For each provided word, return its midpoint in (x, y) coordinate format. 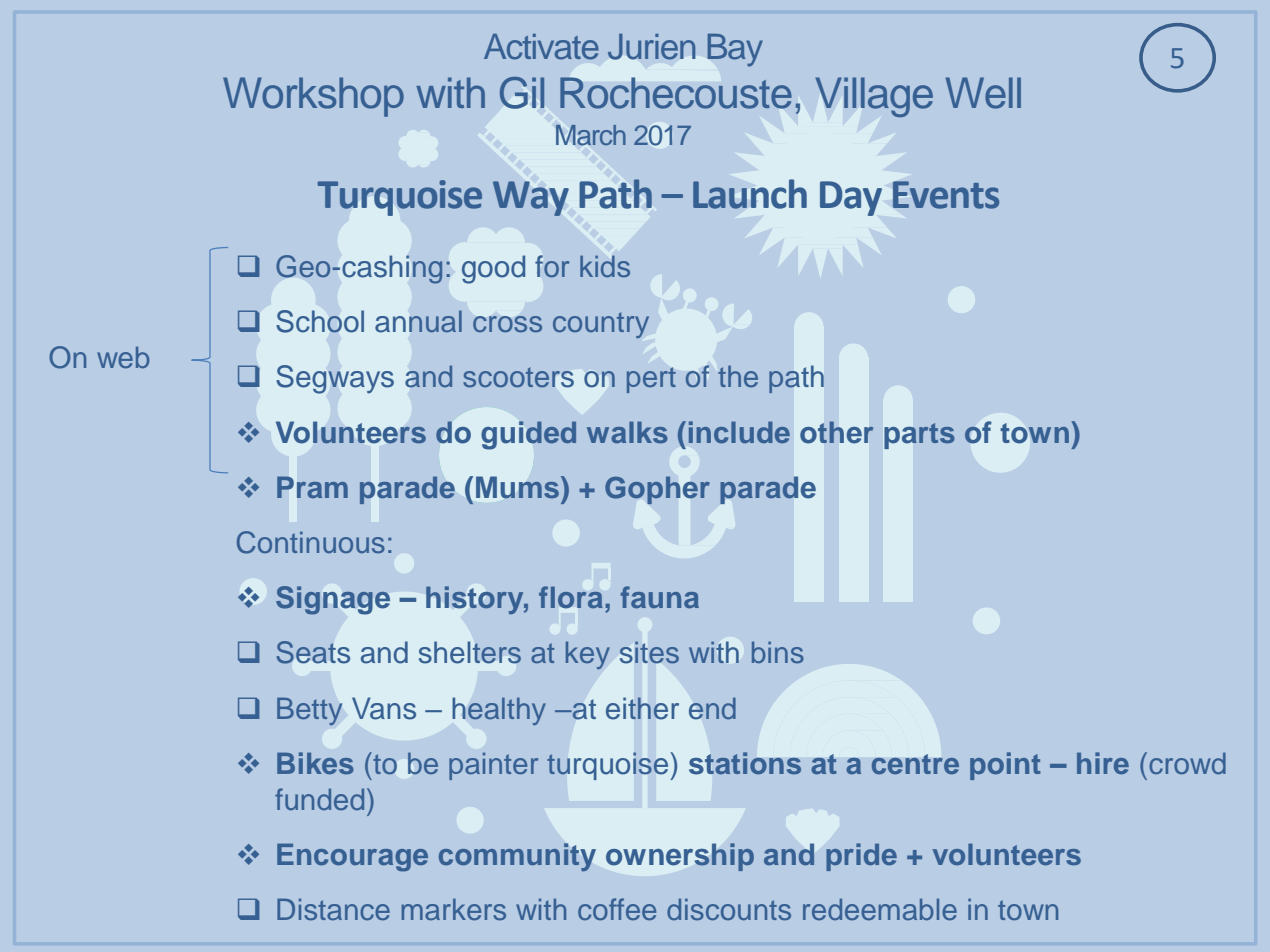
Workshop (313, 97)
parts (920, 436)
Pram (312, 487)
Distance (333, 909)
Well (983, 93)
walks (627, 432)
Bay (735, 50)
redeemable (880, 909)
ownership (680, 857)
